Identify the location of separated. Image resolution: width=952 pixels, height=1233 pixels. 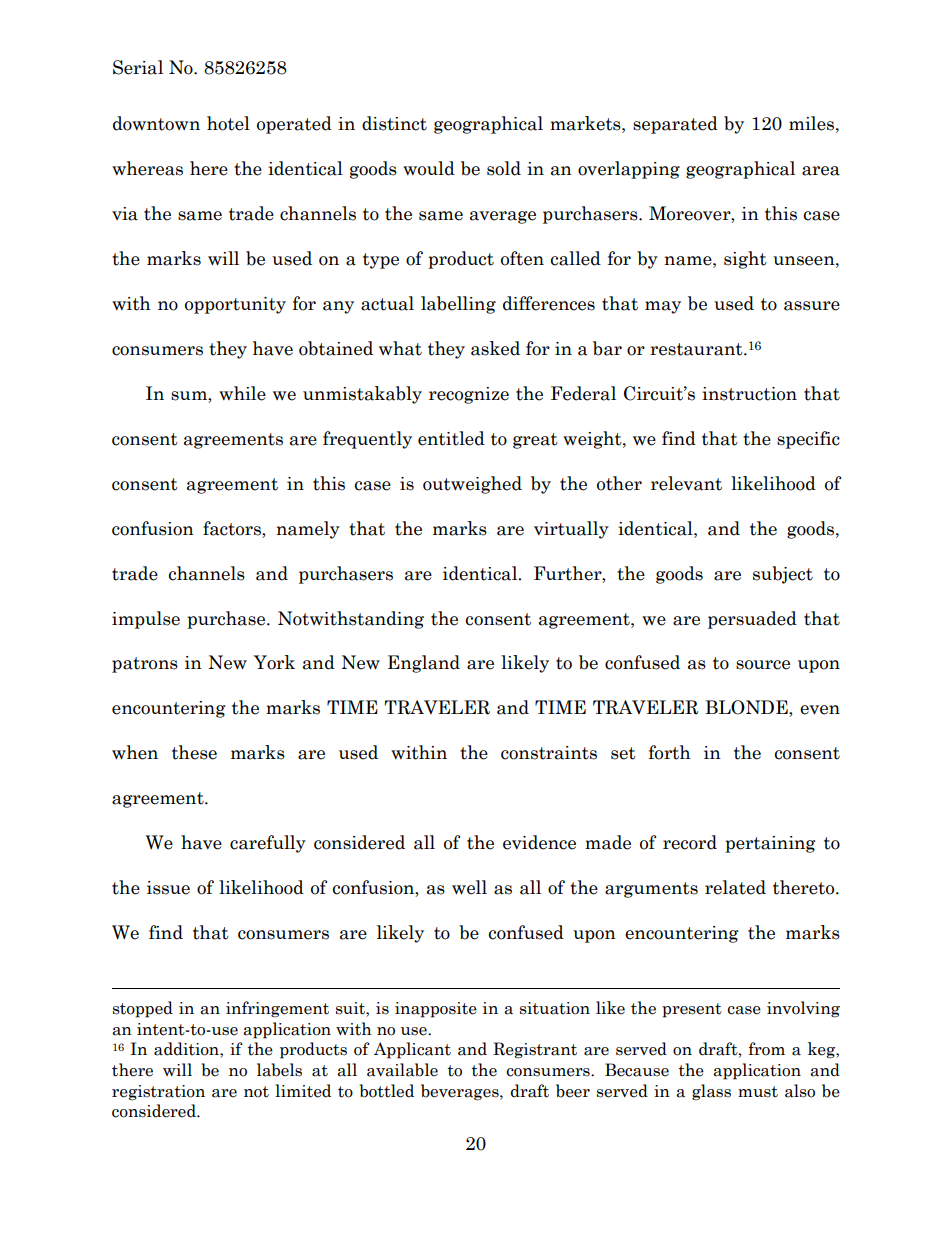
(675, 125).
